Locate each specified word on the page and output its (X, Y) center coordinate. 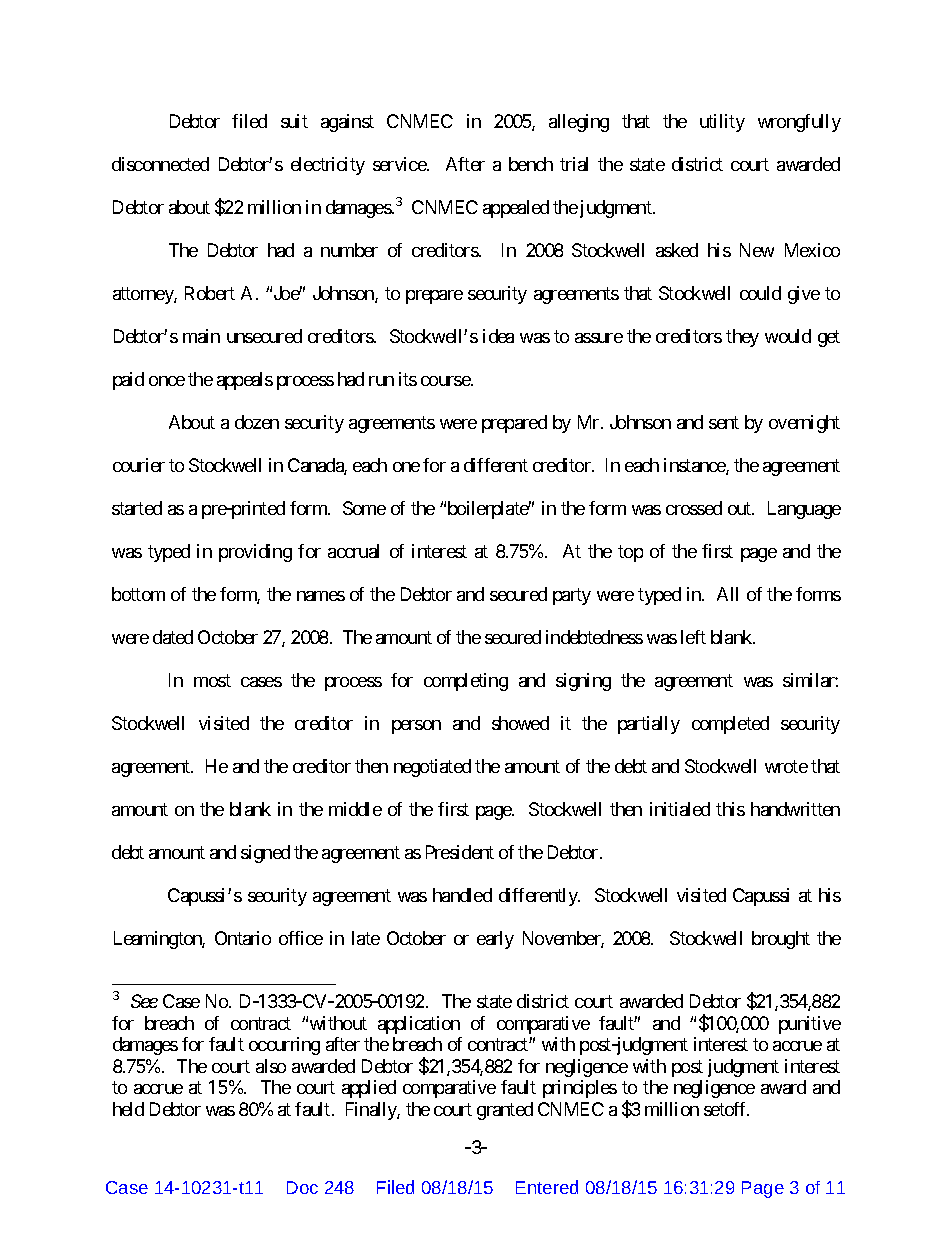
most (212, 680)
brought (781, 940)
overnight (804, 424)
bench (531, 164)
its (408, 379)
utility (722, 123)
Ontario (243, 938)
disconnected (160, 164)
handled (462, 895)
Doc (302, 1187)
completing (466, 682)
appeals (245, 381)
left (693, 637)
